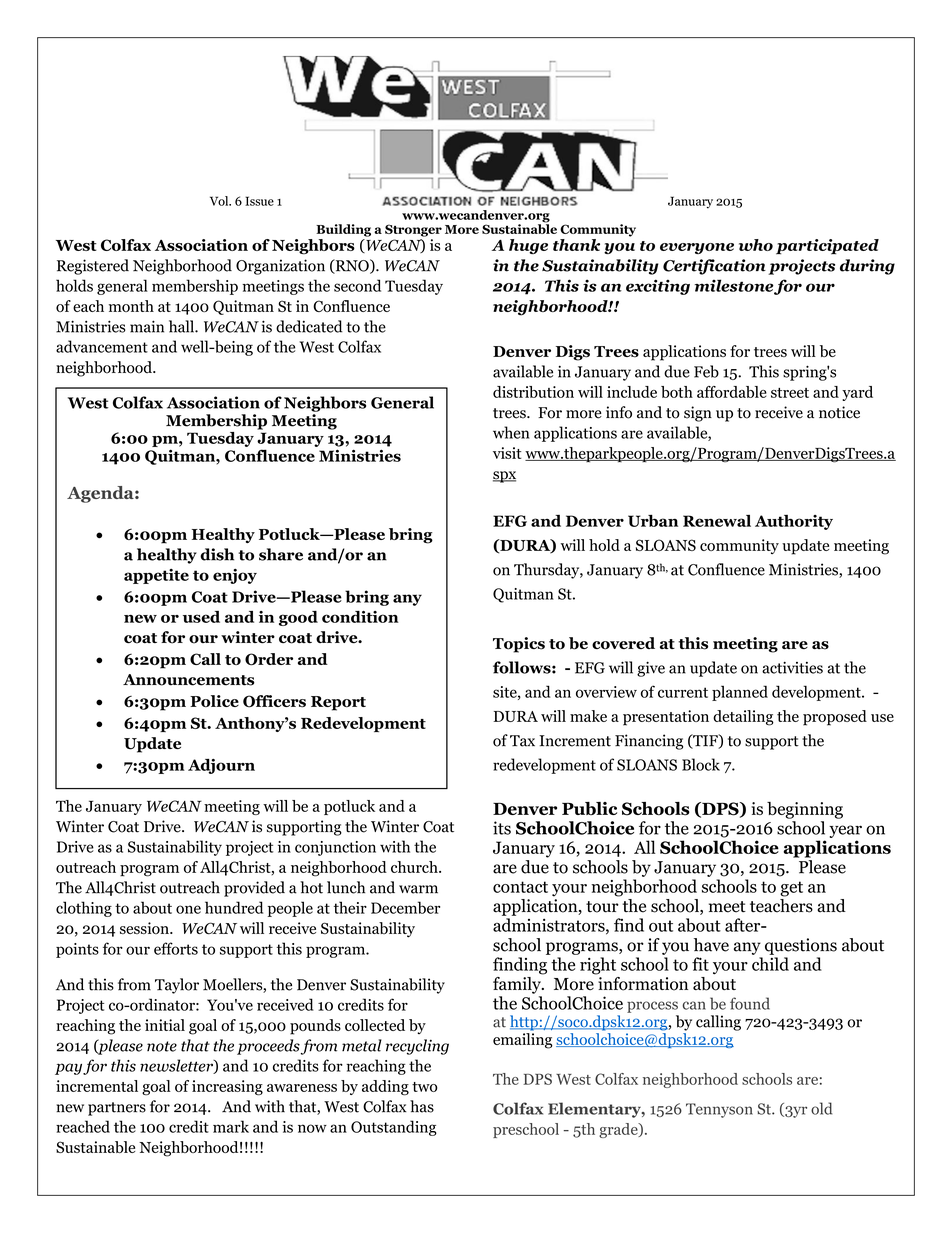  I want to click on Stronger, so click(413, 230).
